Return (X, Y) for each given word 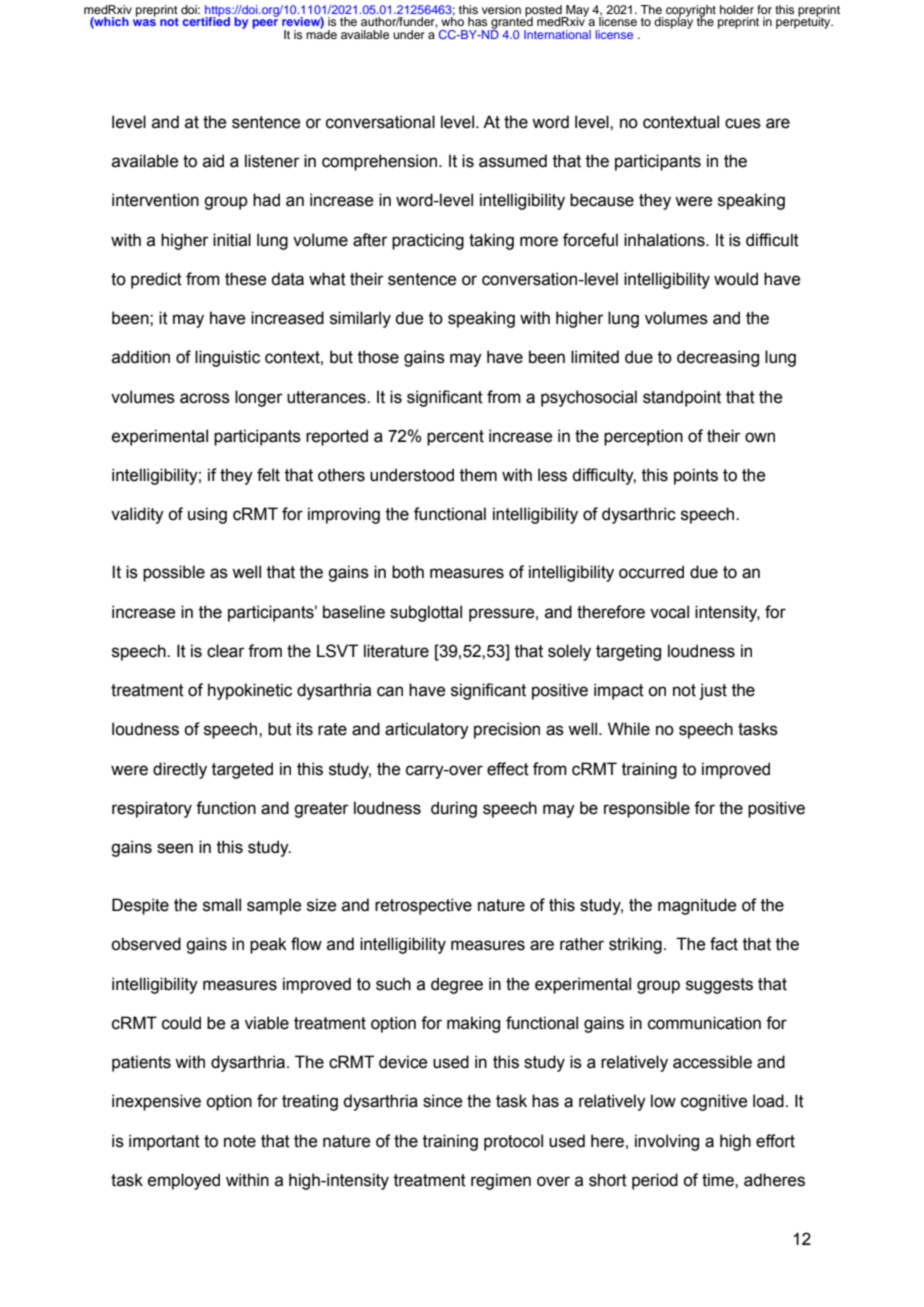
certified (206, 20)
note (240, 1141)
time (719, 1180)
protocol (513, 1142)
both (408, 572)
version (501, 9)
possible (174, 573)
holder (737, 9)
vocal (669, 612)
